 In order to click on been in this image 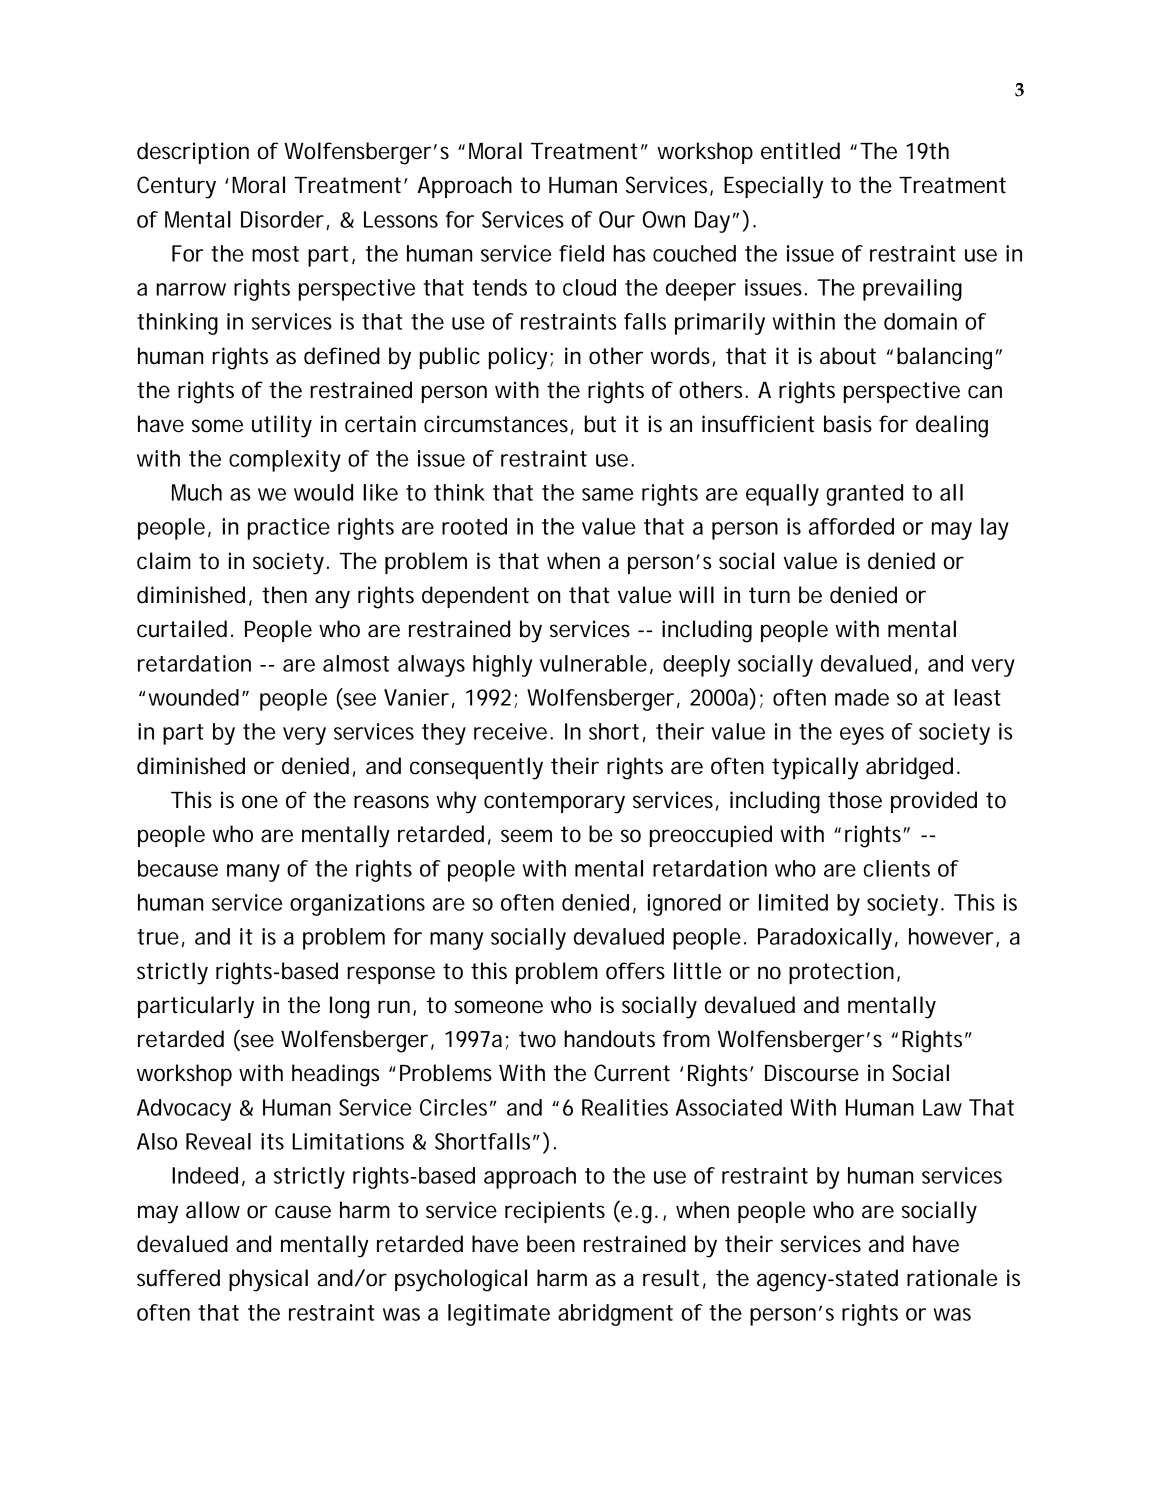, I will do `click(551, 1244)`.
